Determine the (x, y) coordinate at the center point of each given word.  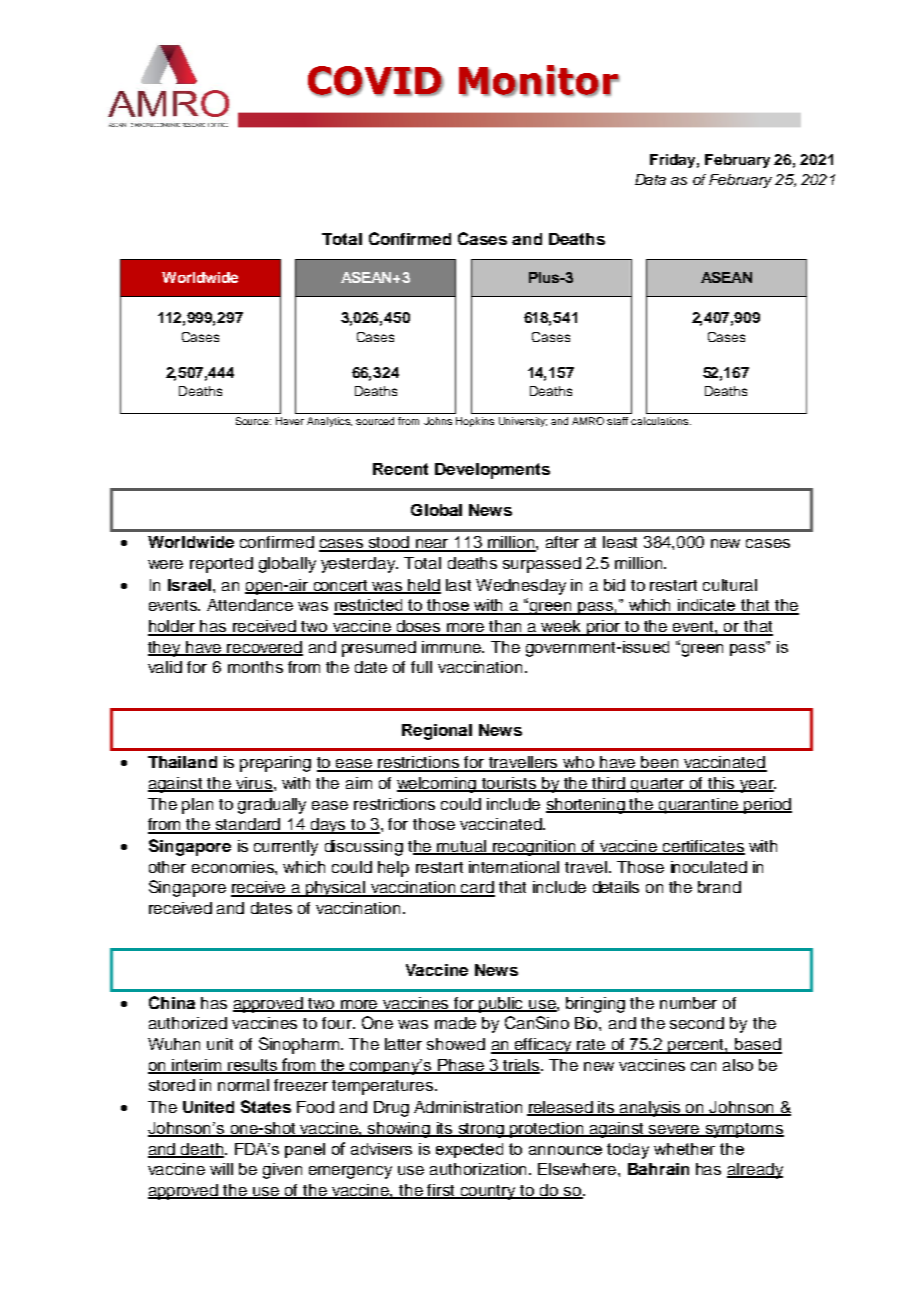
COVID (376, 81)
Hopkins (475, 422)
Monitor (539, 81)
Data (650, 179)
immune (453, 647)
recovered (264, 648)
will (221, 1169)
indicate (707, 606)
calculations (661, 421)
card (477, 888)
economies (234, 867)
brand (719, 887)
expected (469, 1150)
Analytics (329, 422)
